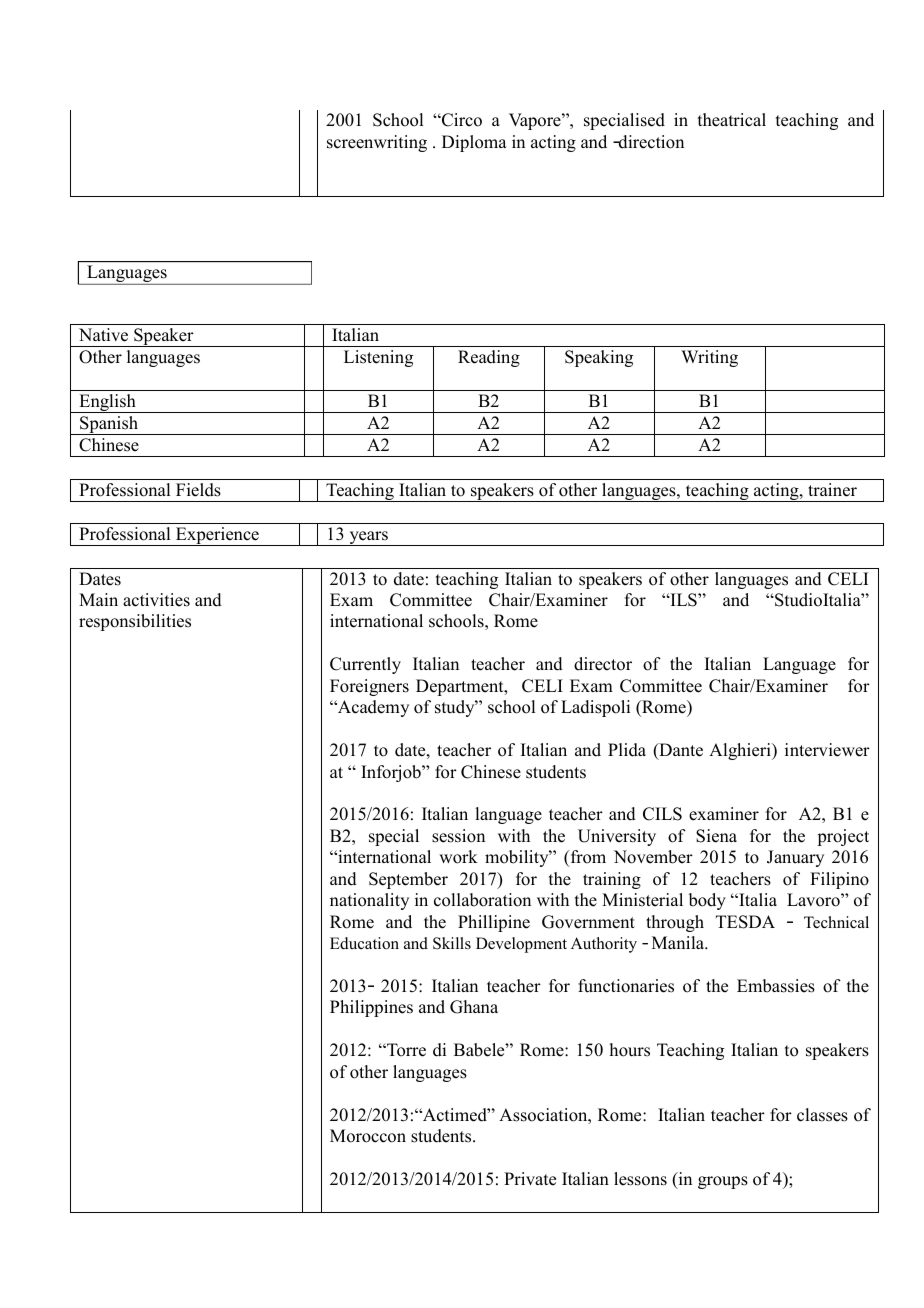 The height and width of the screenshot is (1308, 924). Describe the element at coordinates (732, 120) in the screenshot. I see `theatrical` at that location.
